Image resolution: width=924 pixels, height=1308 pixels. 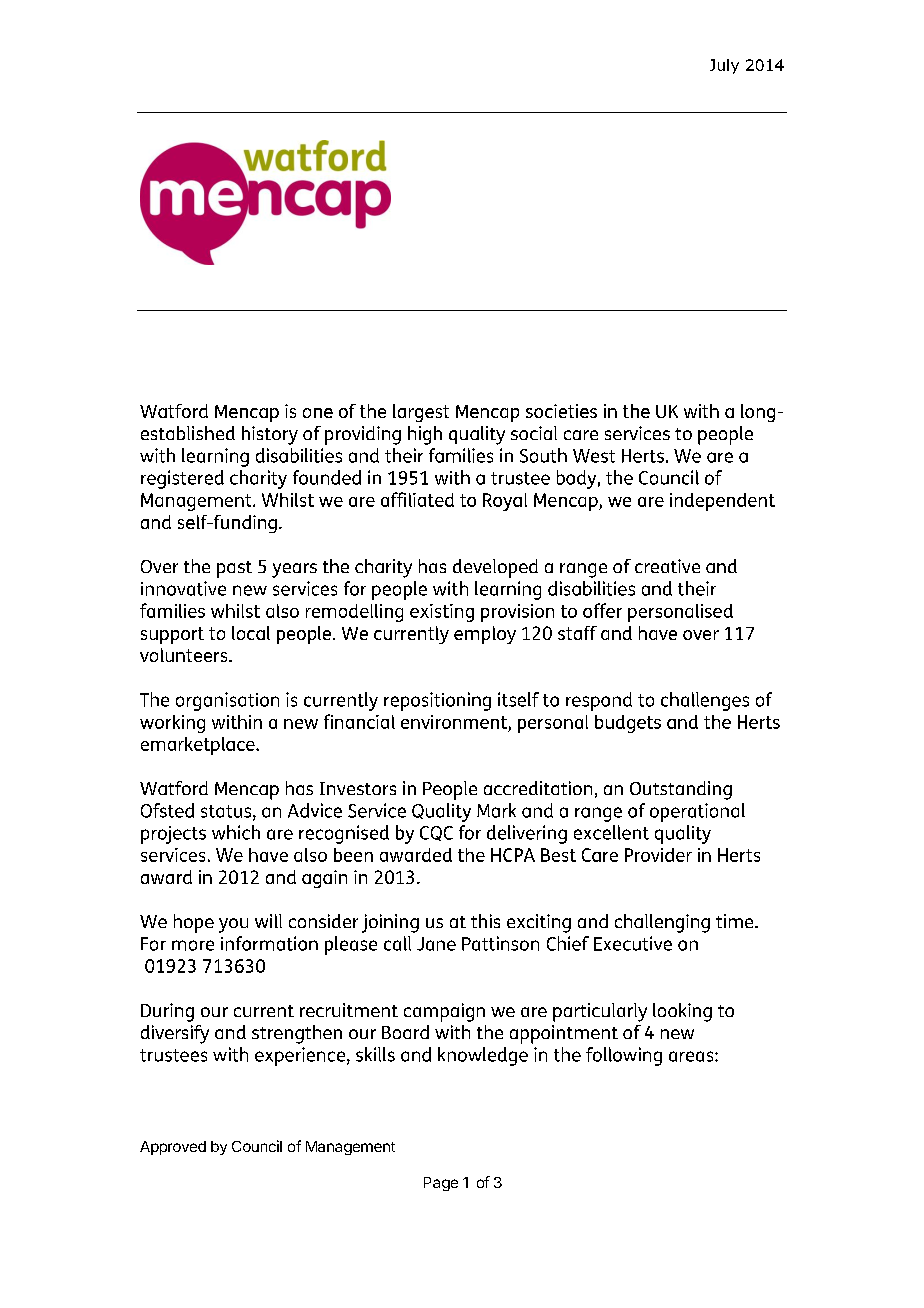 What do you see at coordinates (724, 66) in the screenshot?
I see `July` at bounding box center [724, 66].
